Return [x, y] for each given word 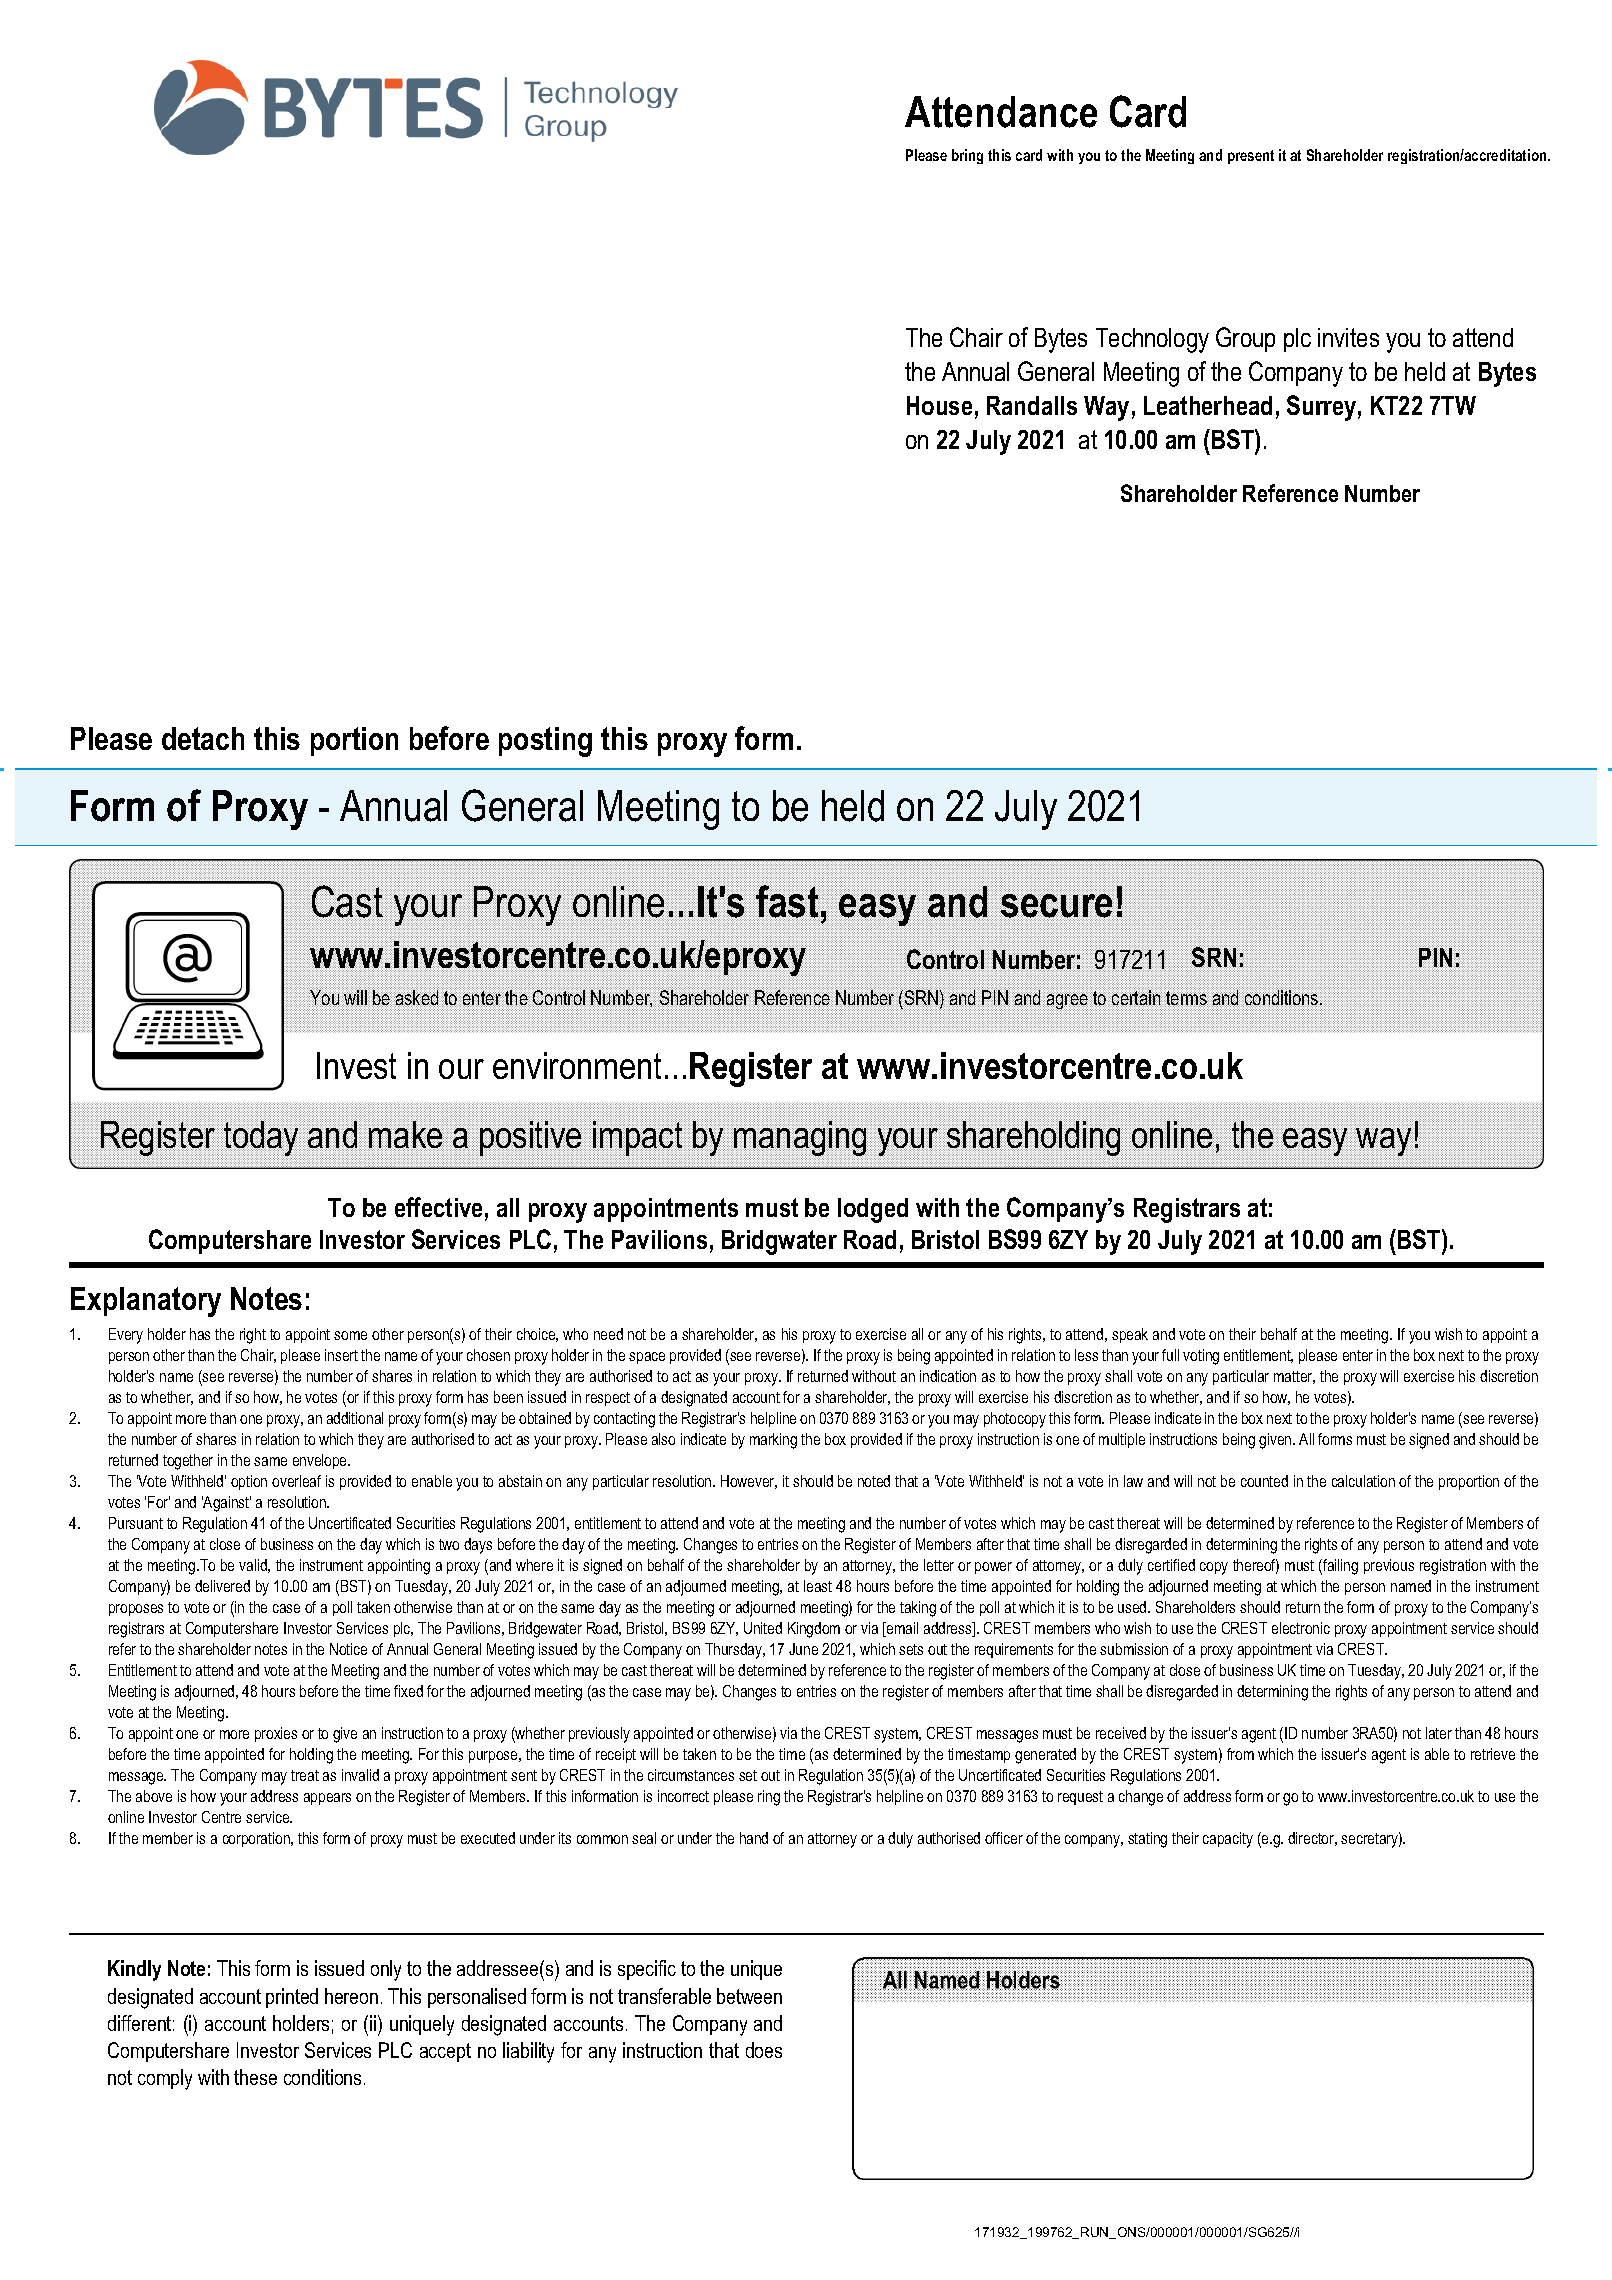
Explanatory [146, 1302]
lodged [873, 1210]
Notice [348, 1649]
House [939, 405]
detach [203, 738]
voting [1201, 1357]
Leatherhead [1208, 405]
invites [1348, 337]
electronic [1301, 1628]
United [763, 1628]
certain [1137, 997]
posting [545, 742]
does [764, 2050]
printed [292, 1998]
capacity [1228, 1840]
